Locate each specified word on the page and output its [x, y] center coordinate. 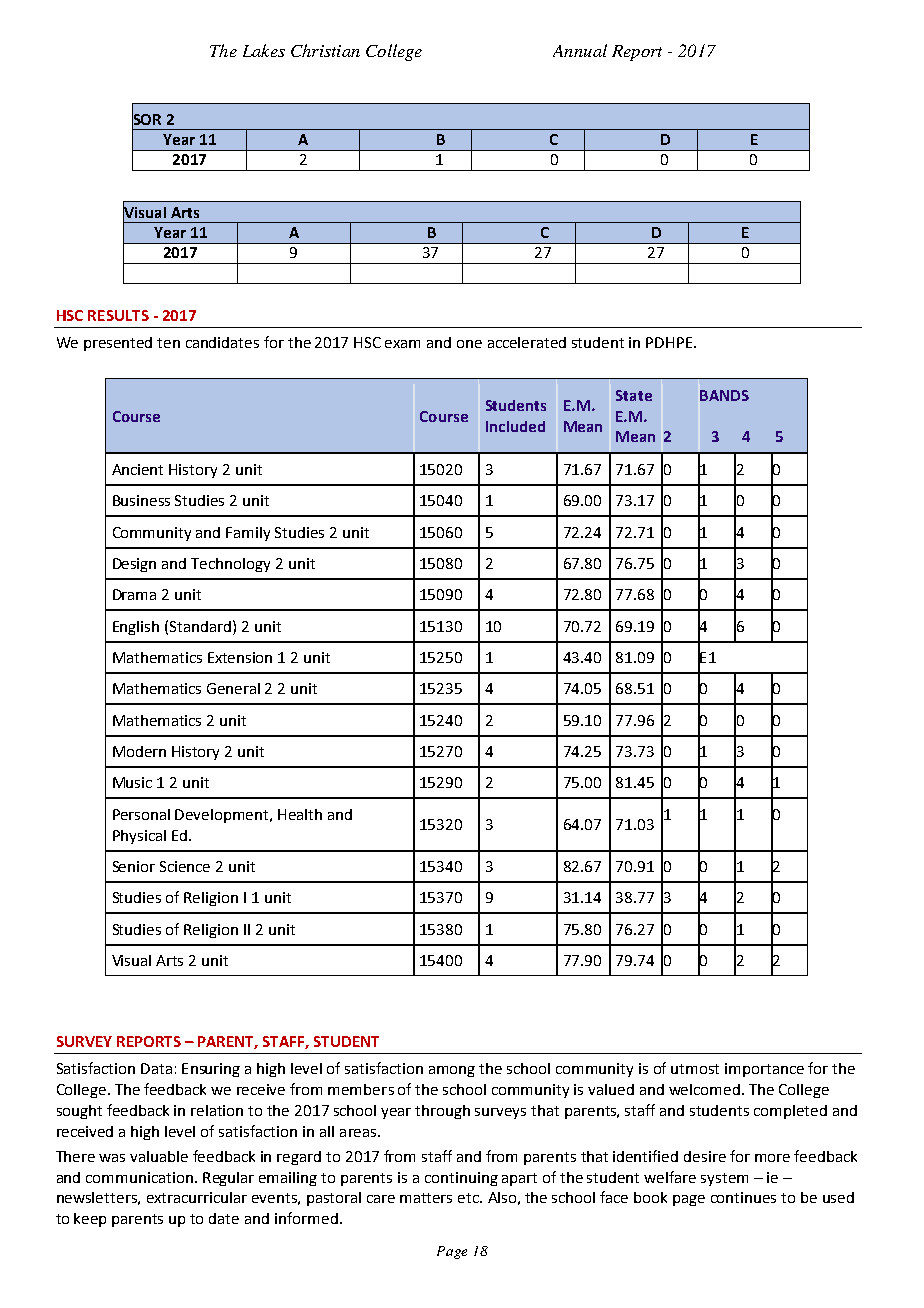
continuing [461, 1179]
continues [743, 1197]
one [469, 344]
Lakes [264, 50]
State [634, 395]
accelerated [527, 342]
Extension [240, 657]
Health [300, 814]
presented [118, 344]
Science [185, 866]
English [136, 628]
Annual [580, 50]
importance [764, 1070]
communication [141, 1177]
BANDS [724, 395]
